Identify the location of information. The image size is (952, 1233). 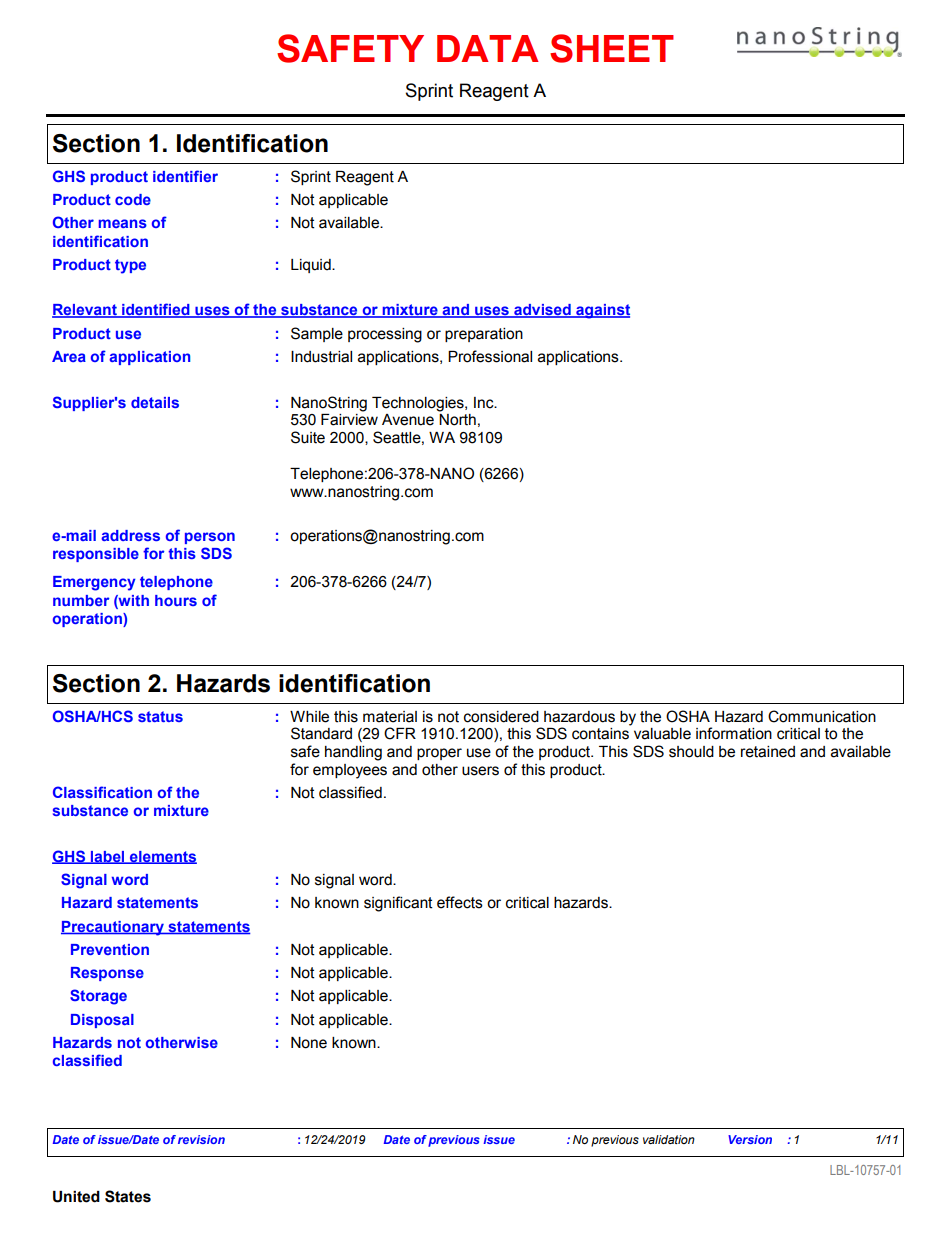
(734, 733).
